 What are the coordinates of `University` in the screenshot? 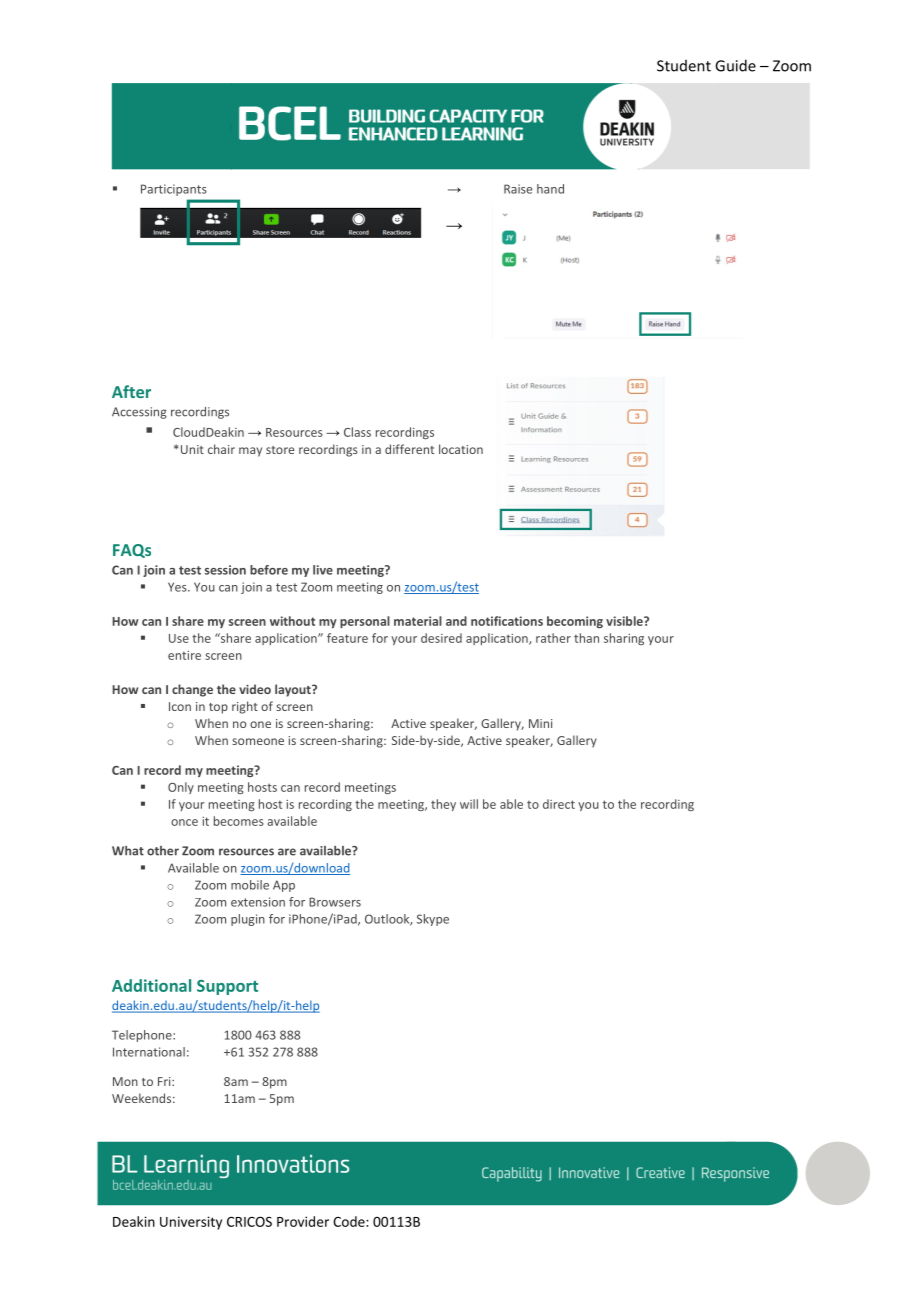 It's located at (191, 1223).
